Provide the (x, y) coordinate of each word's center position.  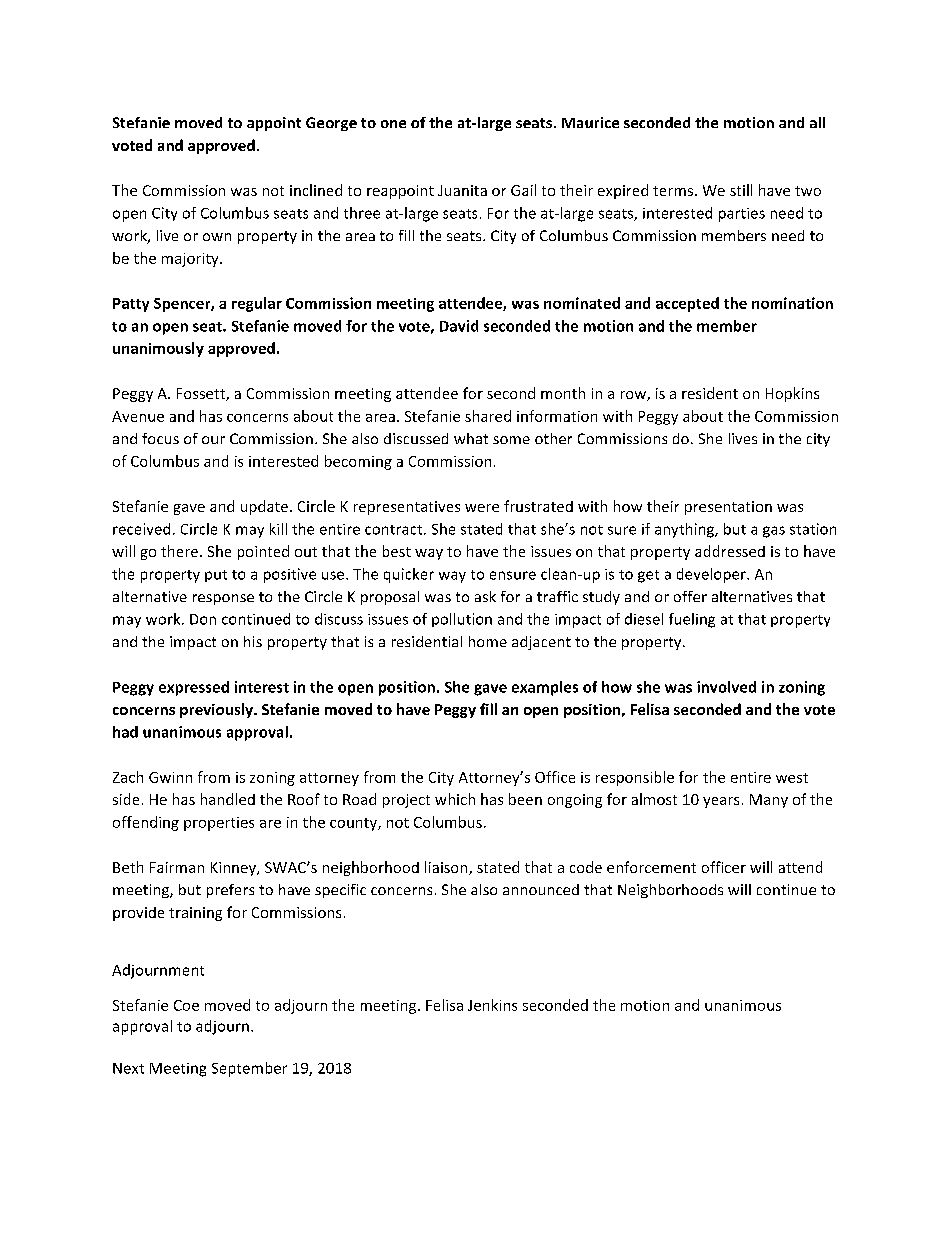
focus (160, 438)
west (792, 778)
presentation (728, 508)
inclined (316, 190)
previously (217, 710)
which (455, 799)
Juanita (462, 190)
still (741, 190)
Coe (186, 1005)
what (471, 438)
